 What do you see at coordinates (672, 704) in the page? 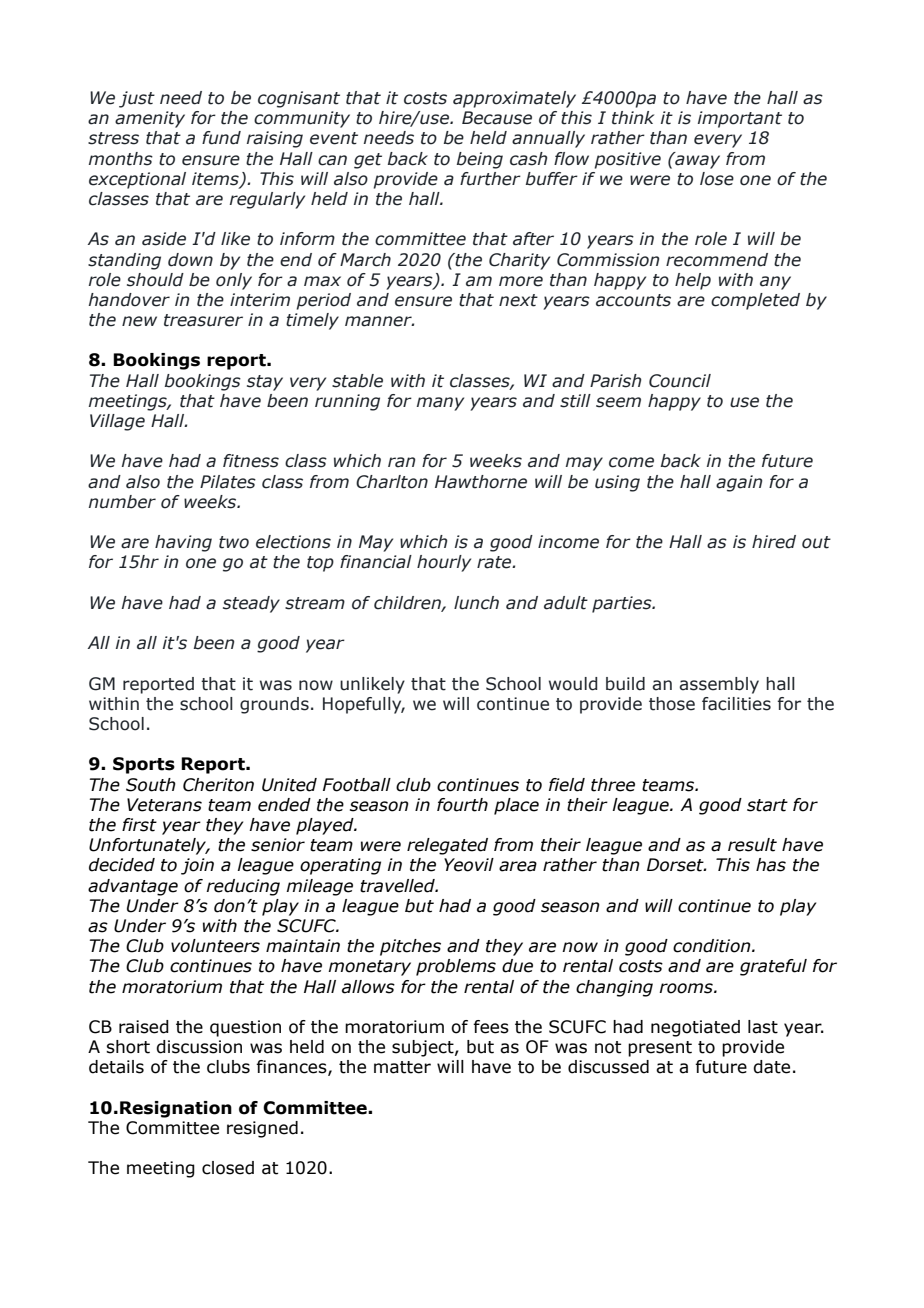
I see `those` at bounding box center [672, 704].
